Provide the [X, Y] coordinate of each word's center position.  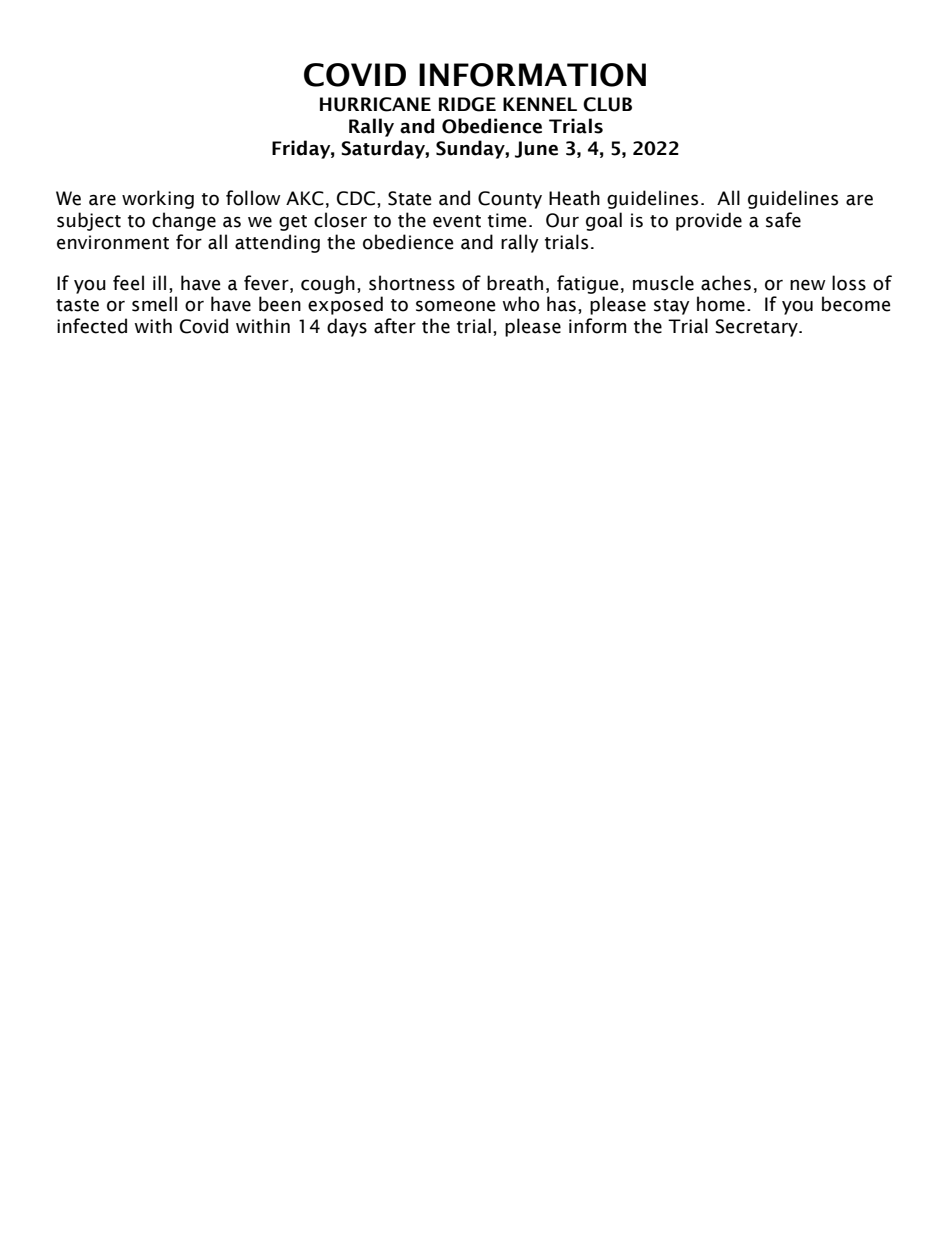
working [158, 199]
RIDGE [467, 104]
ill [159, 282]
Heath [574, 198]
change [184, 221]
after [395, 326]
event [457, 221]
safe [783, 220]
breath [515, 283]
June [536, 149]
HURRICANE [375, 104]
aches [726, 283]
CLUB [607, 104]
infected [92, 326]
